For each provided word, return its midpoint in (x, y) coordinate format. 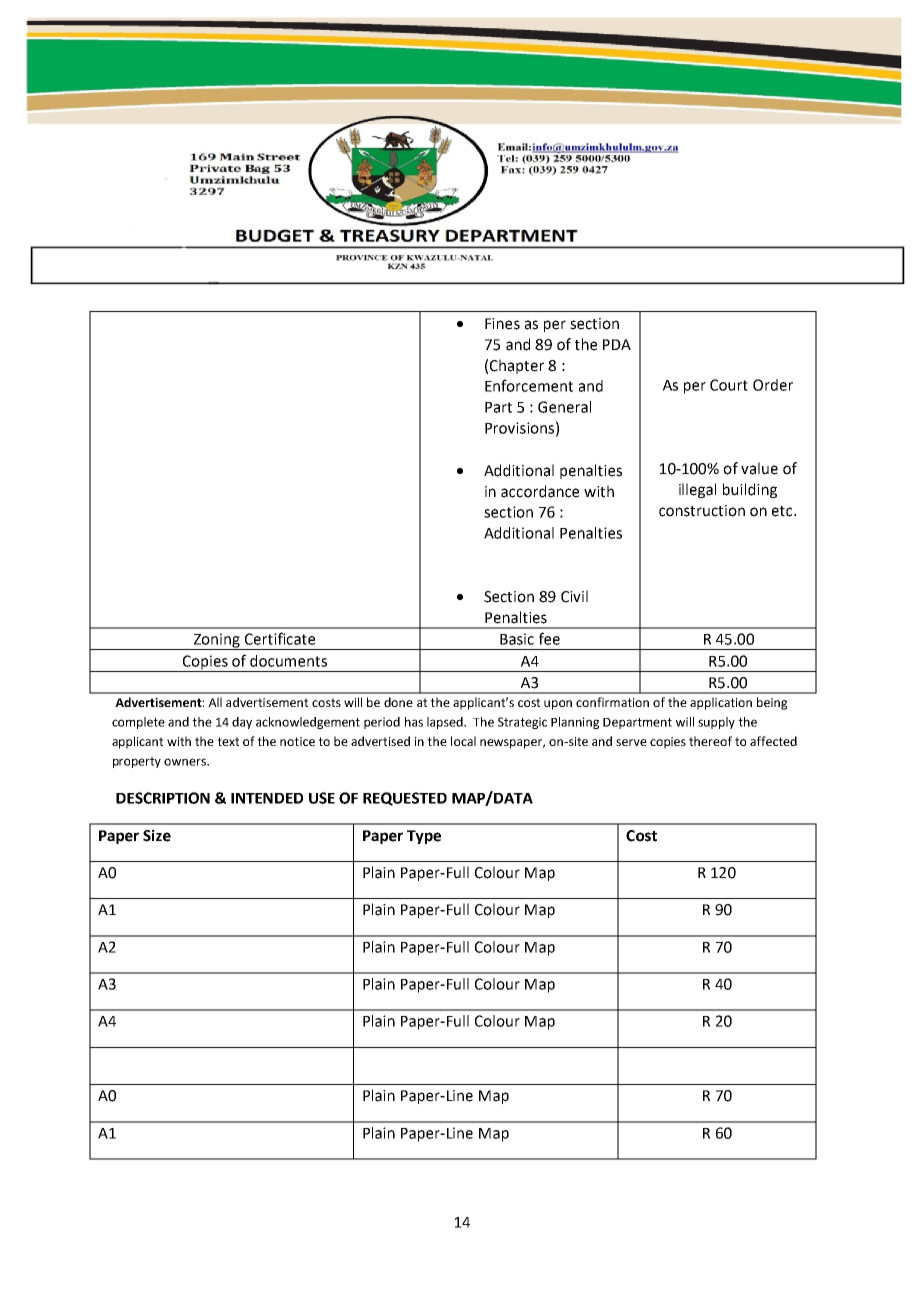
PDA (617, 344)
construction (702, 511)
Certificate (280, 638)
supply (716, 723)
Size (157, 835)
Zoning (216, 641)
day (242, 723)
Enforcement (529, 385)
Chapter (517, 366)
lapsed (446, 723)
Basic (517, 639)
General (564, 407)
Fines (502, 324)
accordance (540, 491)
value (759, 468)
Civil (574, 596)
